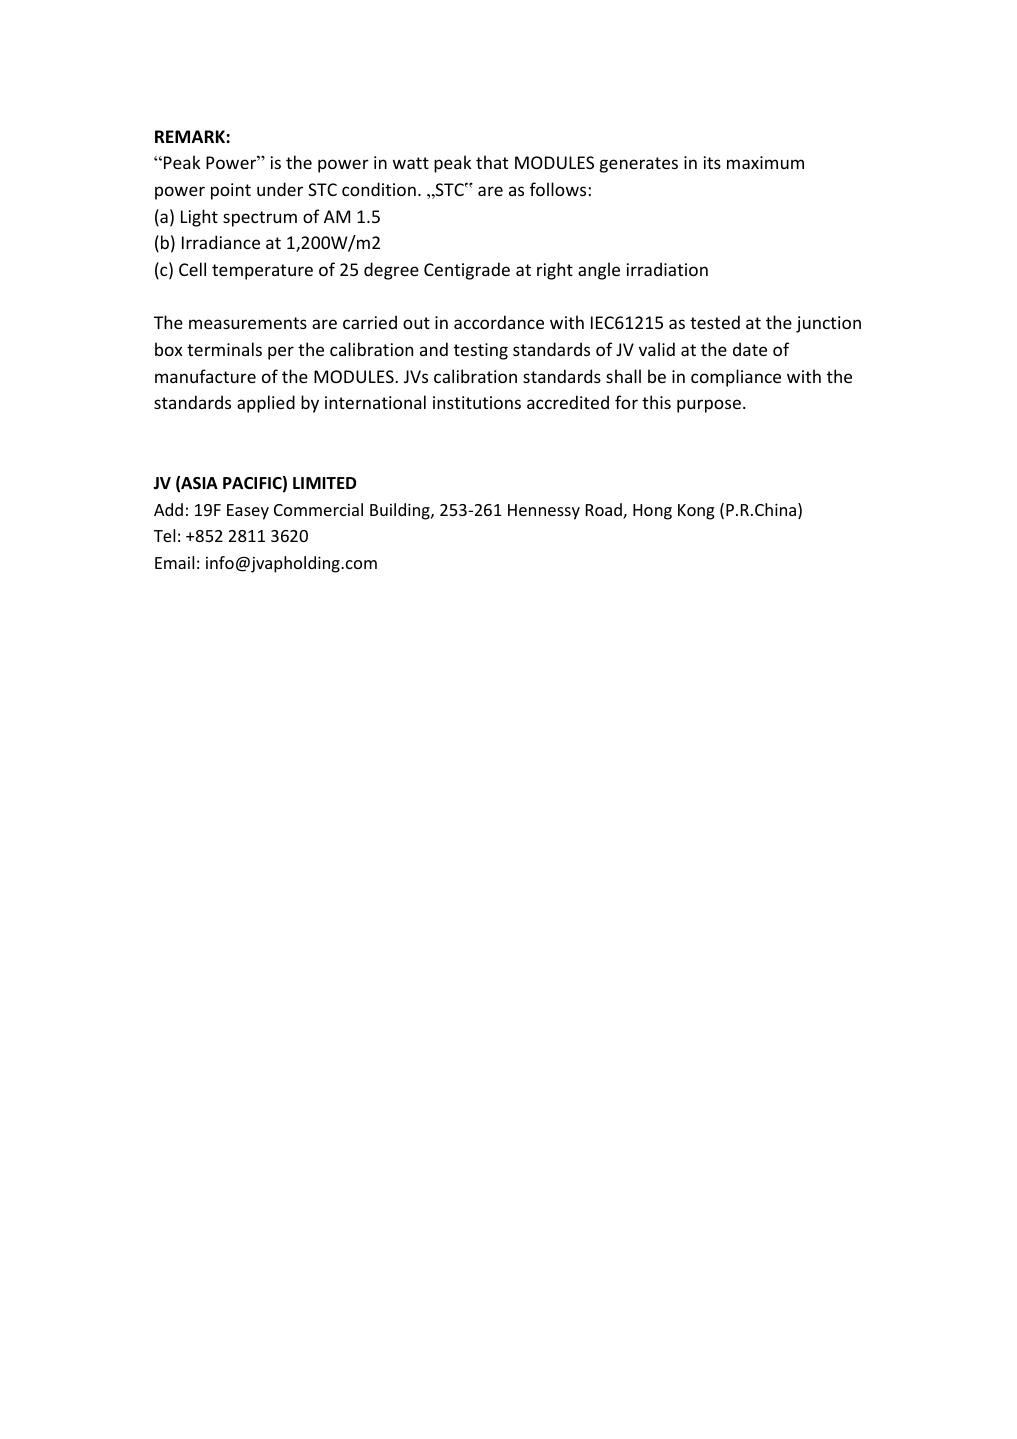 The image size is (1017, 1439). What do you see at coordinates (174, 562) in the page?
I see `Email` at bounding box center [174, 562].
